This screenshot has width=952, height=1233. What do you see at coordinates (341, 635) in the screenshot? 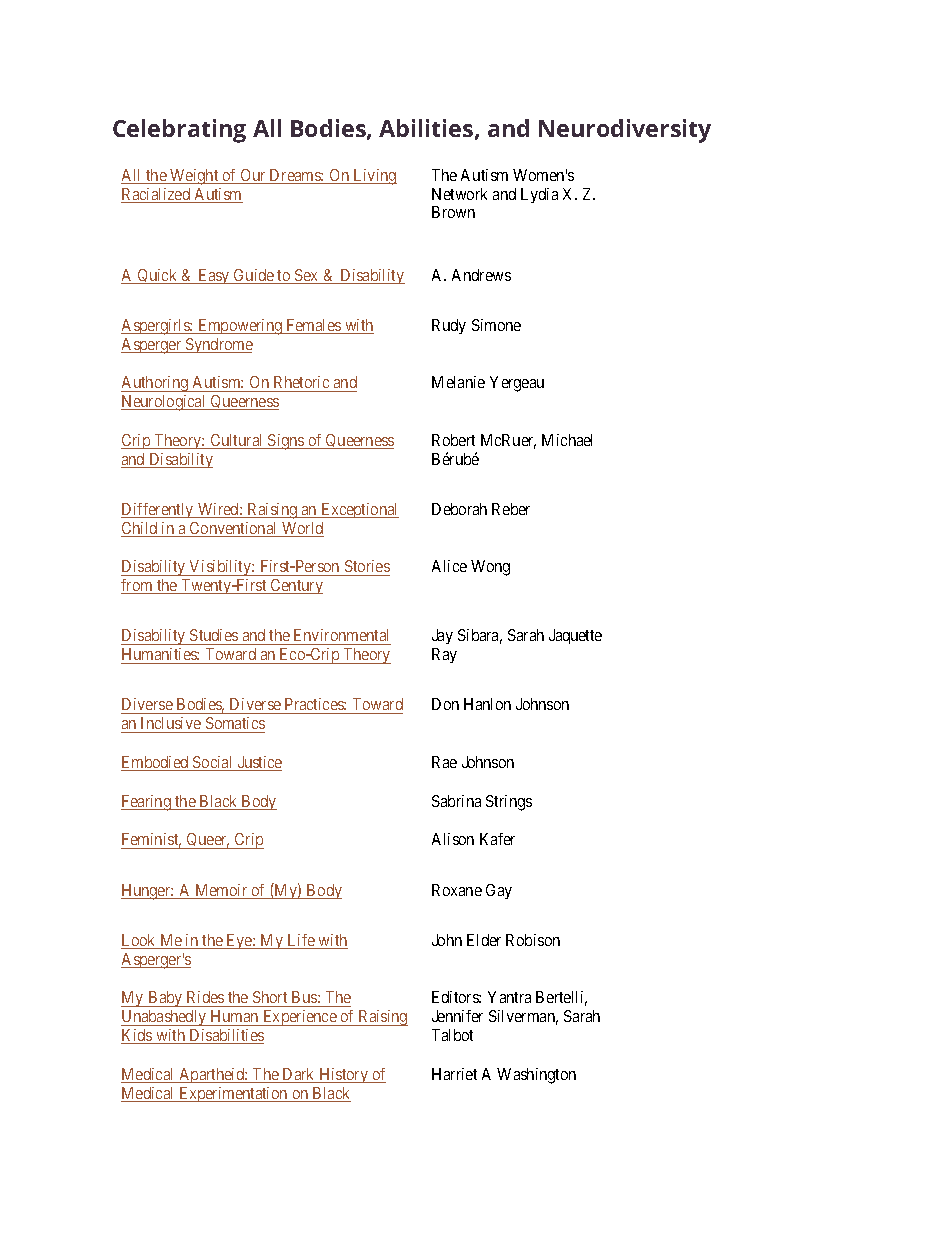
I see `Environmental` at bounding box center [341, 635].
